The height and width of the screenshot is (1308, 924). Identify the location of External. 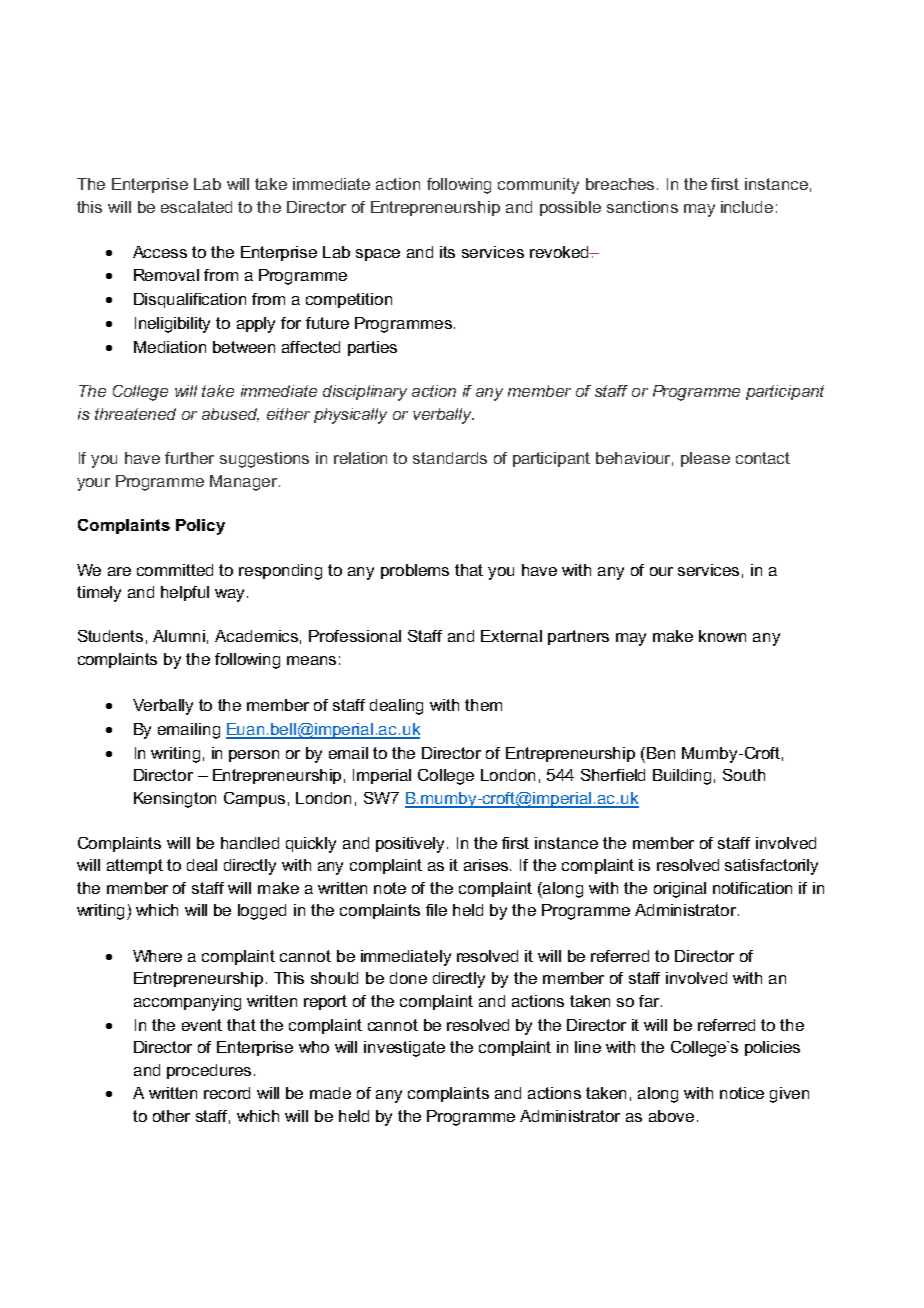
(511, 636).
